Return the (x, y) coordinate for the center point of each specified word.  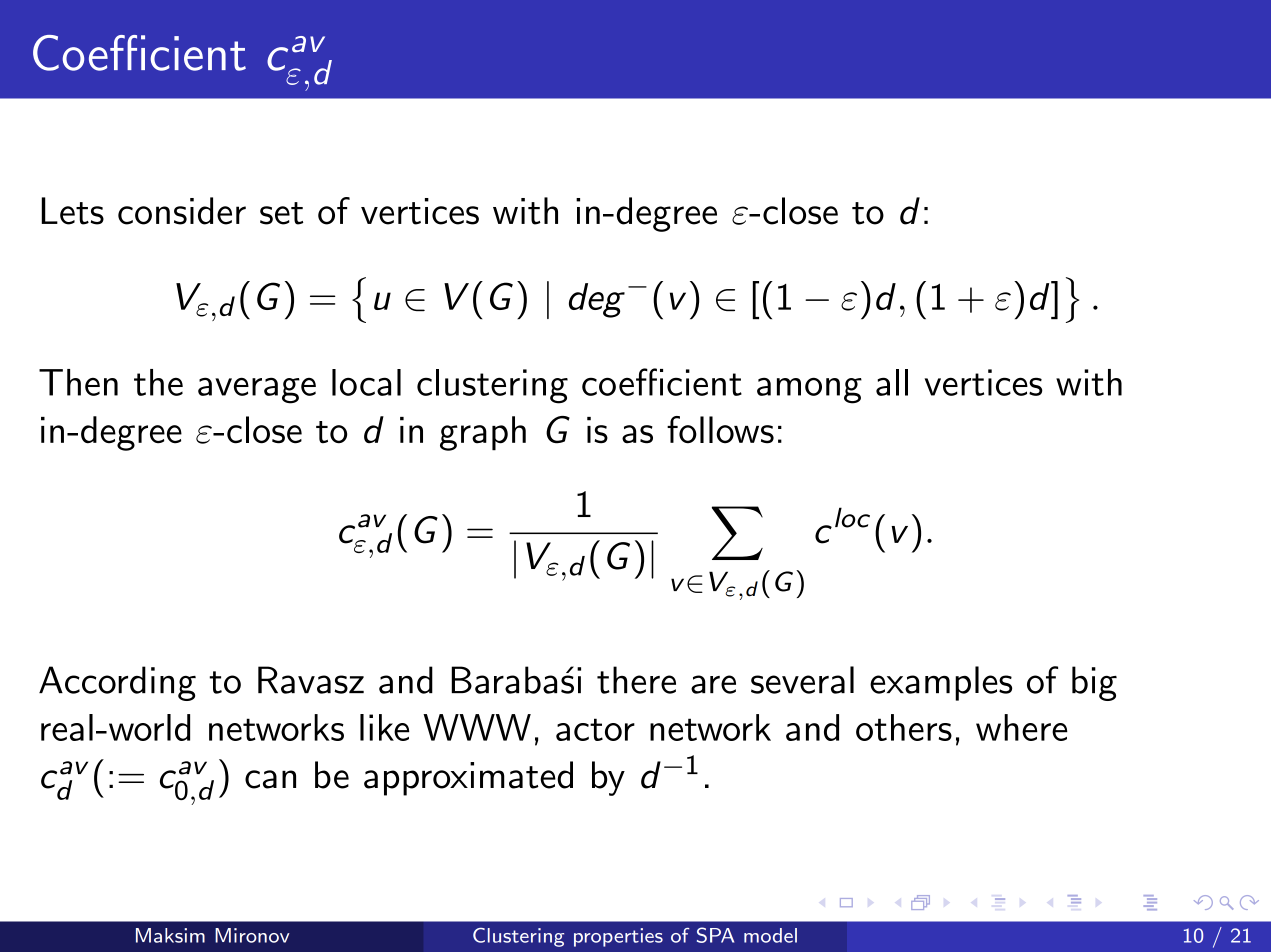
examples (941, 683)
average (257, 390)
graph (483, 433)
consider (182, 211)
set (281, 213)
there (636, 680)
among (809, 390)
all (892, 382)
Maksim (170, 935)
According (117, 683)
